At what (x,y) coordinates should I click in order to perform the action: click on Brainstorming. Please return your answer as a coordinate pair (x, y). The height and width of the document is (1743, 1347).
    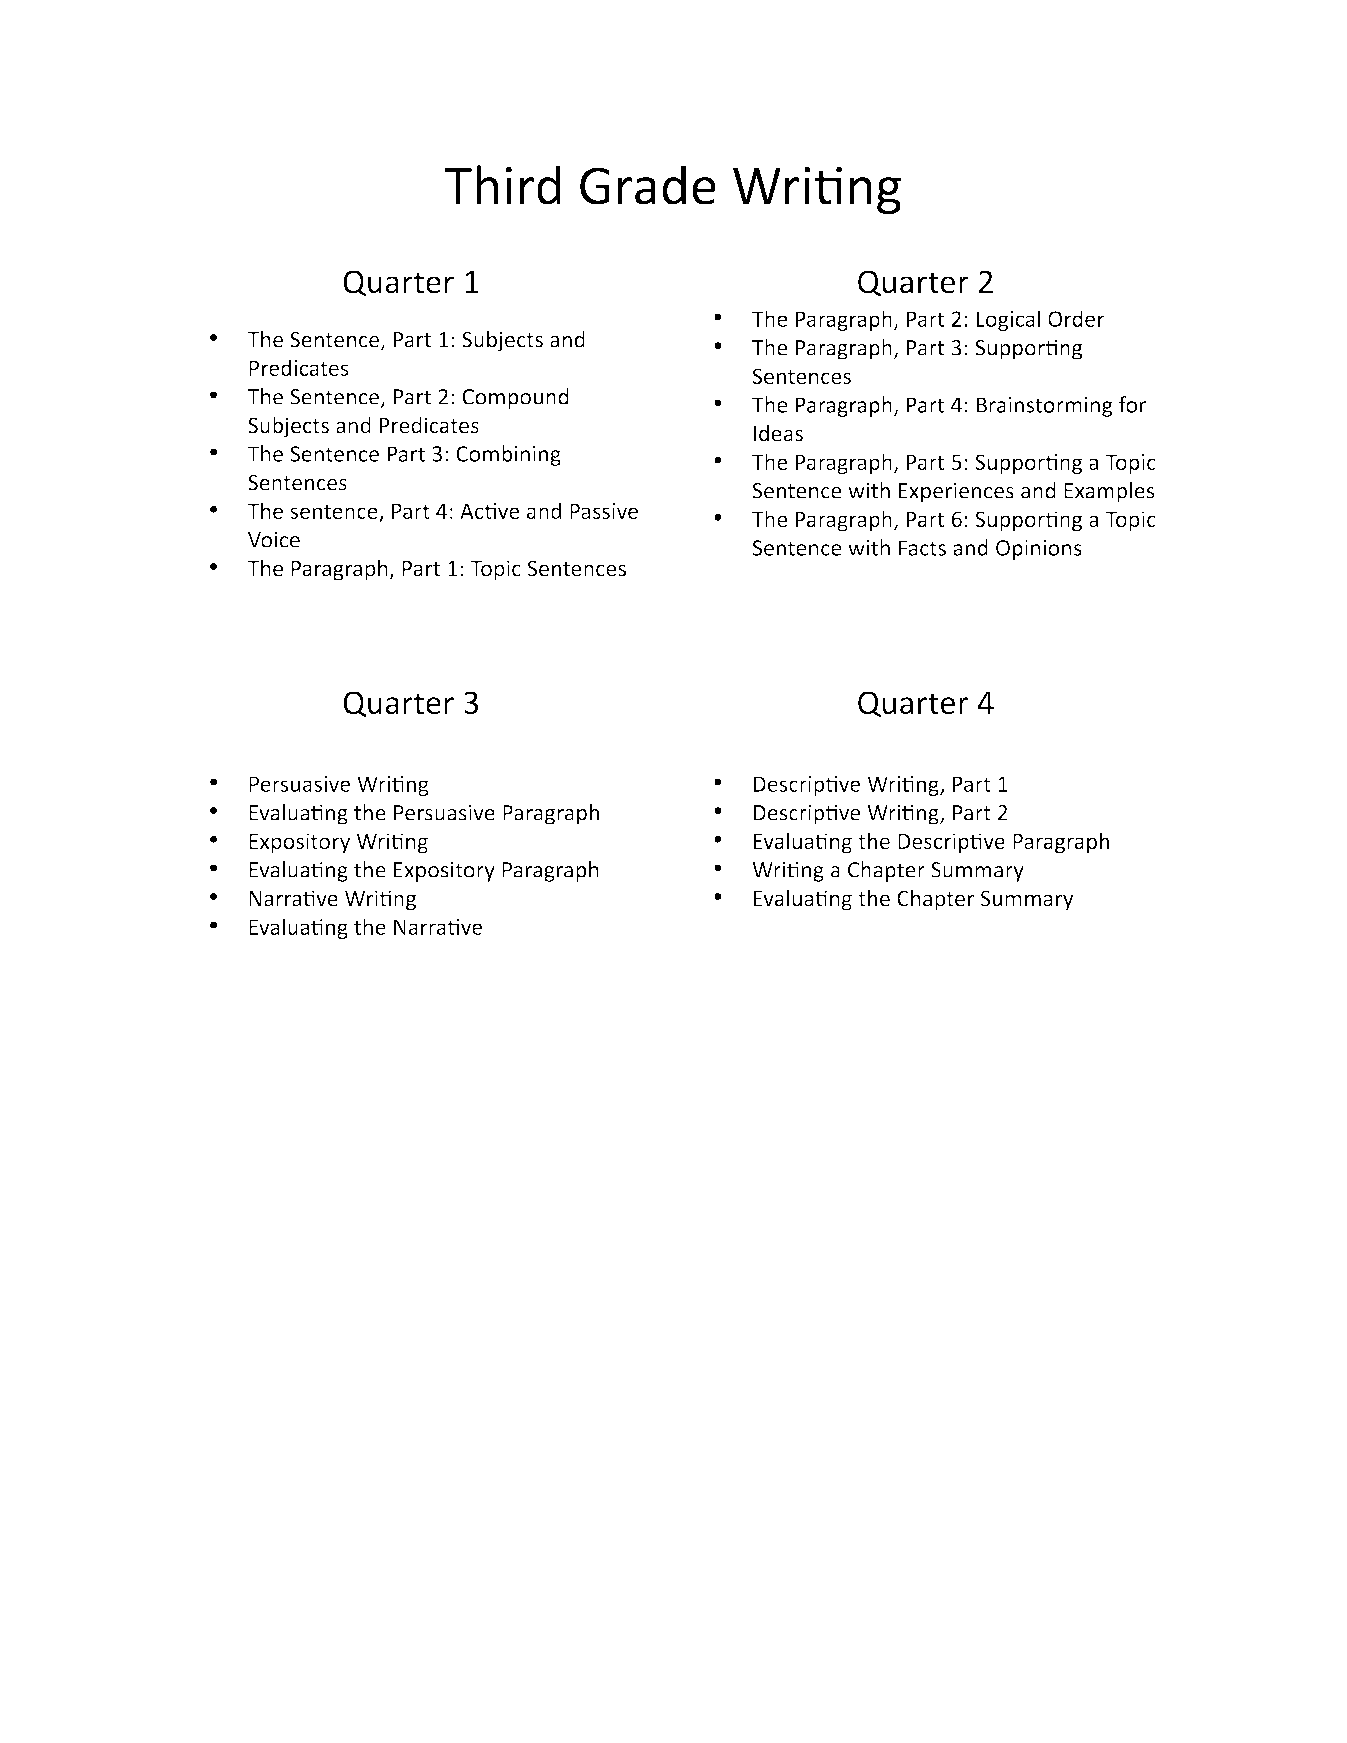
    Looking at the image, I should click on (1045, 407).
